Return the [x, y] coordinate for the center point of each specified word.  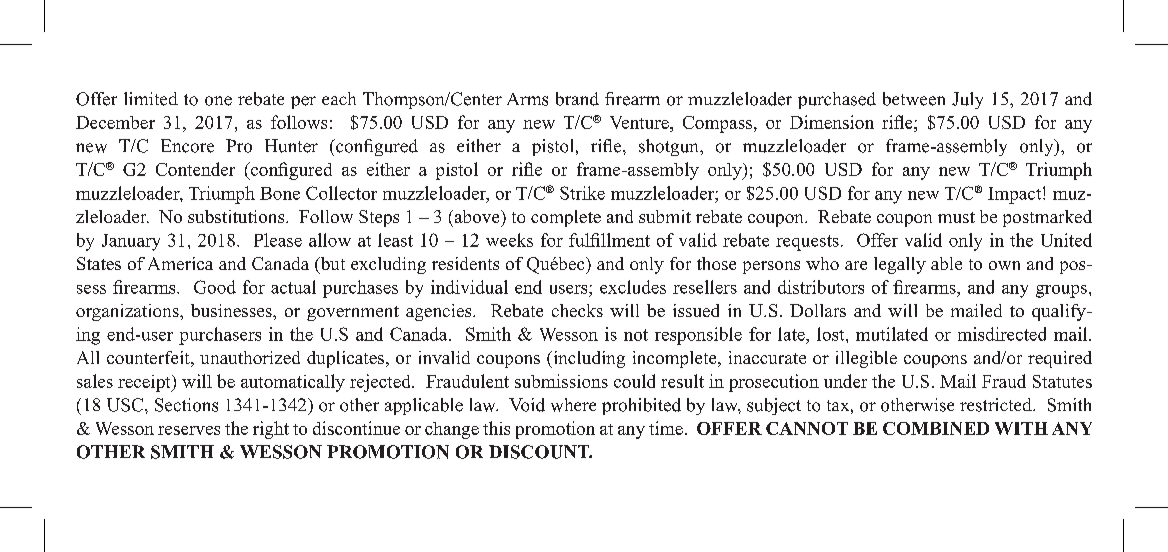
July [967, 100]
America [180, 263]
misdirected [1002, 334]
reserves [189, 430]
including [588, 359]
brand [577, 99]
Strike [582, 193]
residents [465, 263]
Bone [280, 193]
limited [151, 99]
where [573, 405]
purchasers [220, 336]
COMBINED [936, 428]
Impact [1016, 195]
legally [900, 265]
